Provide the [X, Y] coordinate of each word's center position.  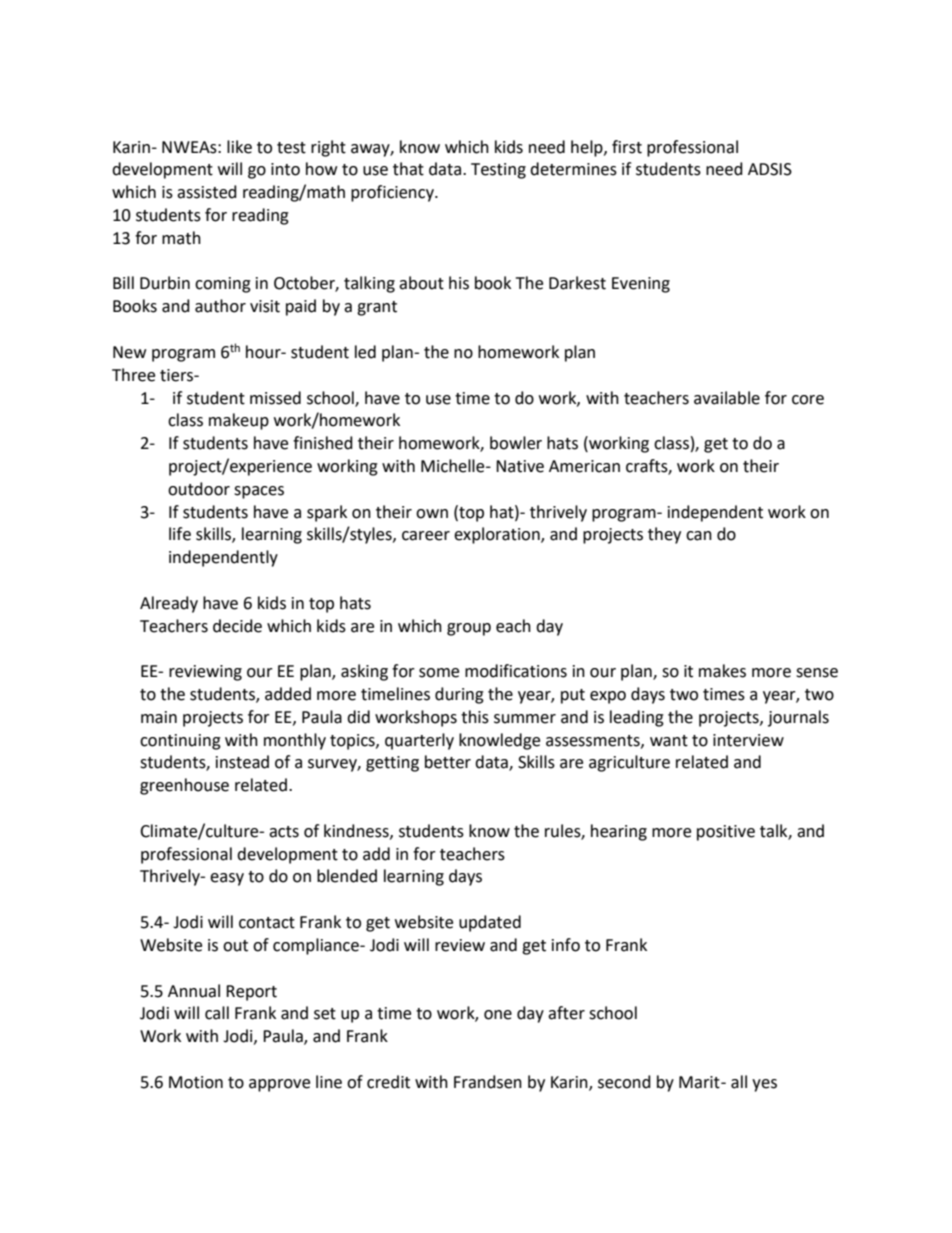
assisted [207, 192]
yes [764, 1085]
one [498, 1015]
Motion [196, 1082]
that [408, 169]
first [627, 147]
